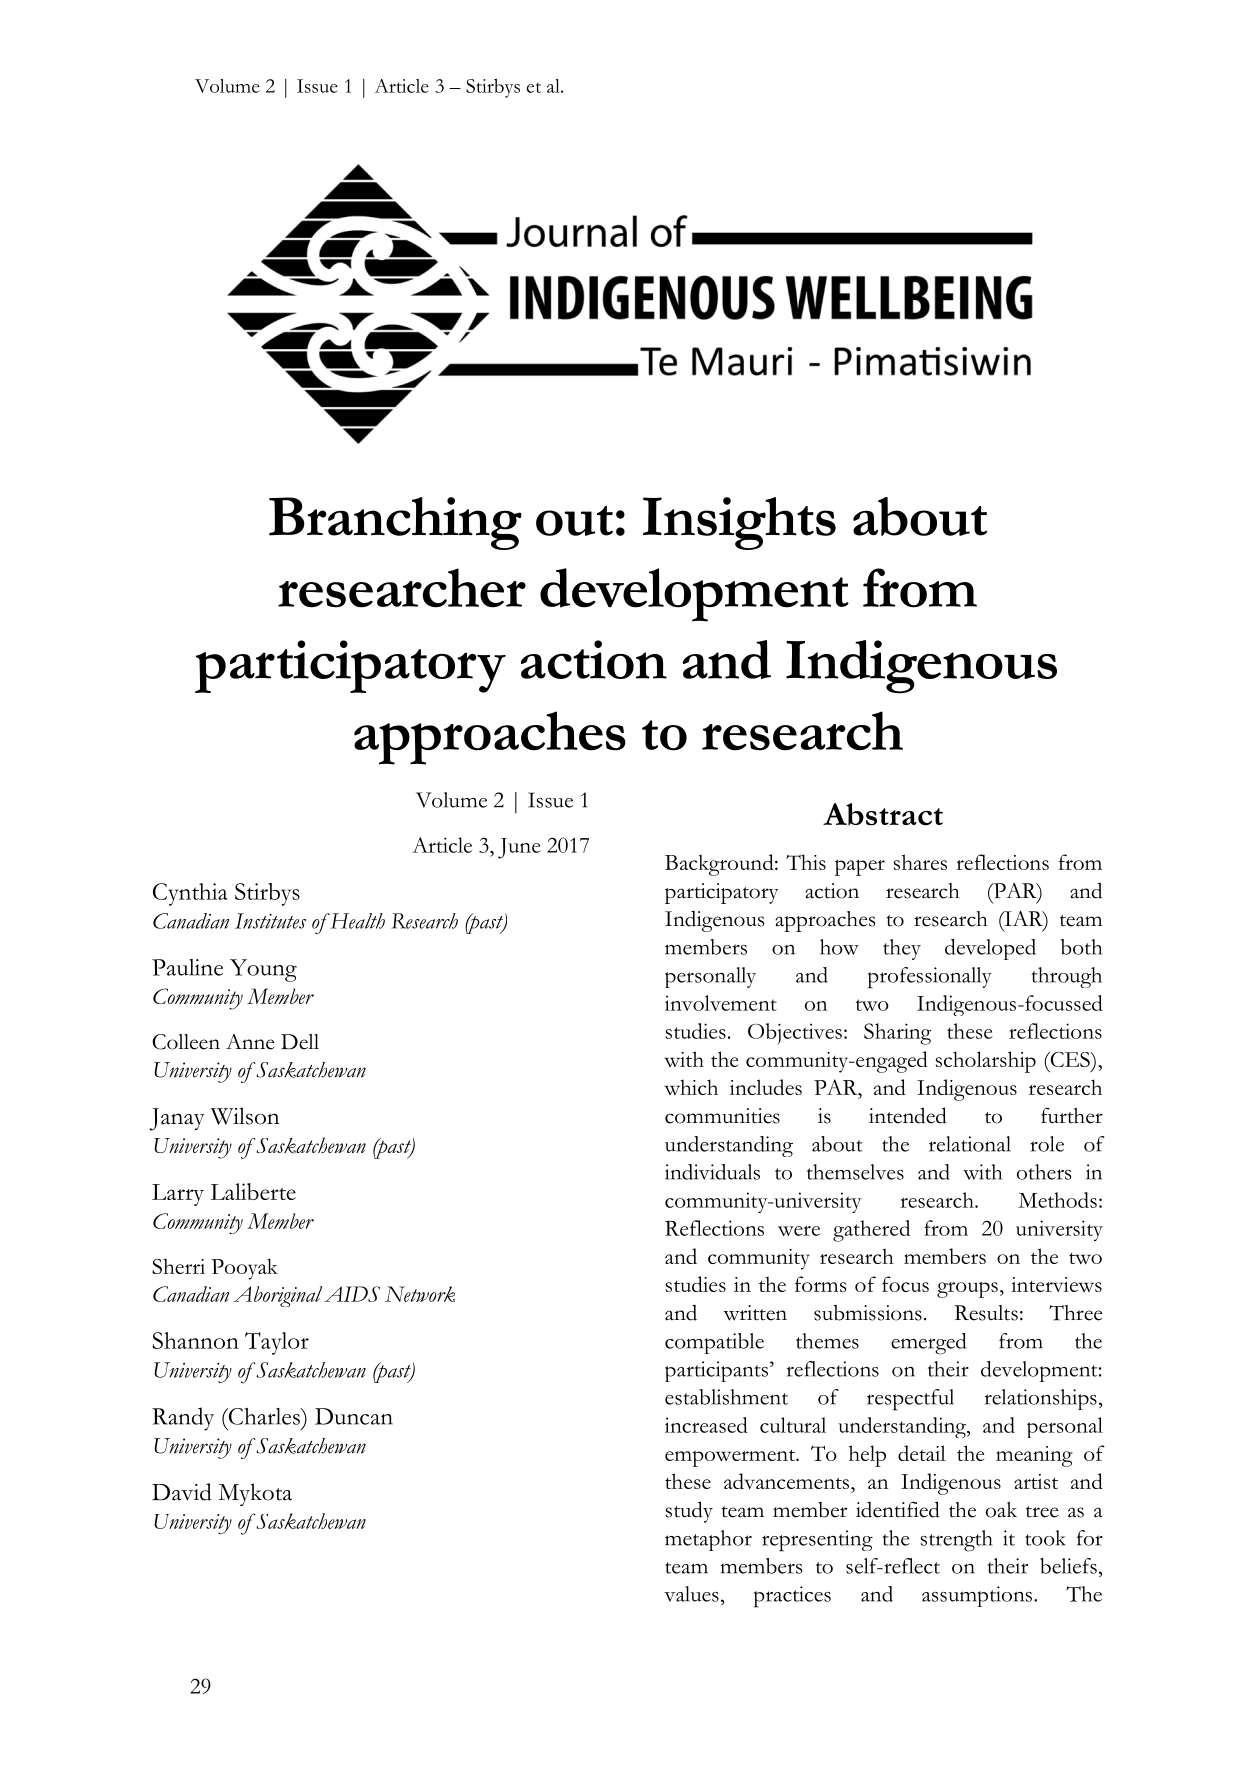 The width and height of the image is (1254, 1774). I want to click on scholarship, so click(986, 1062).
